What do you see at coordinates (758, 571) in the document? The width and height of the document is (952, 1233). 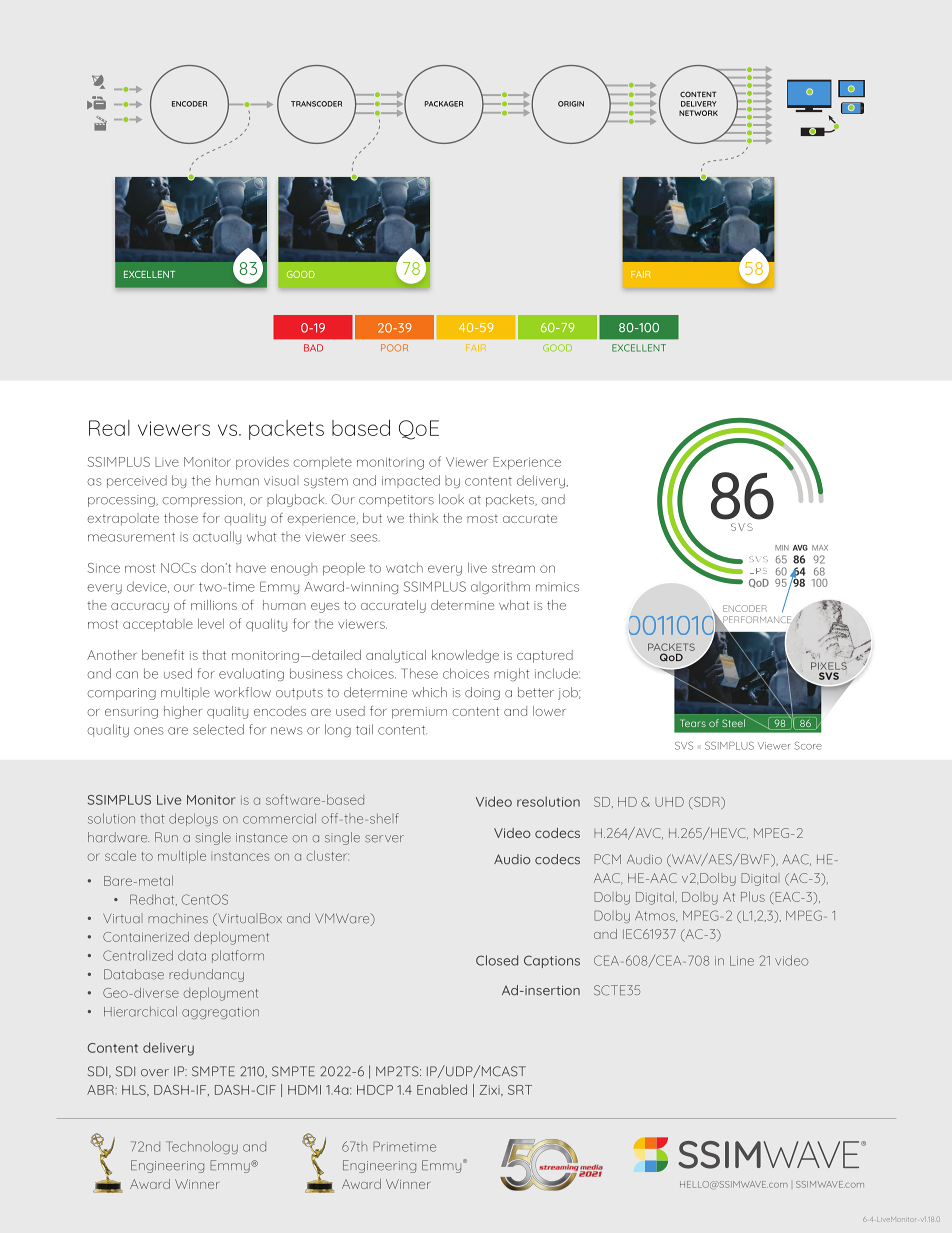 I see `EPS` at bounding box center [758, 571].
